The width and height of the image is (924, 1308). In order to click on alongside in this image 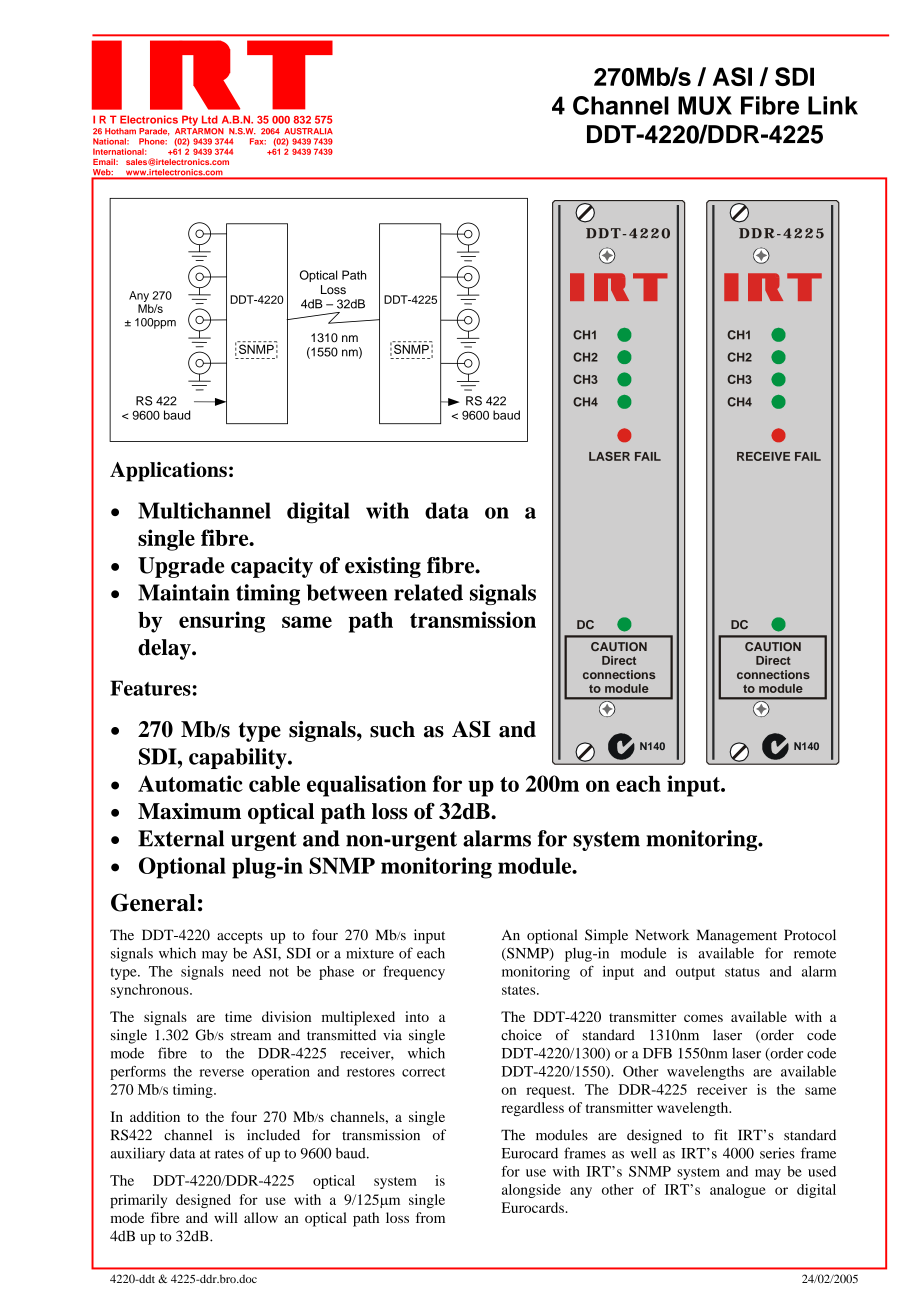, I will do `click(531, 1191)`.
